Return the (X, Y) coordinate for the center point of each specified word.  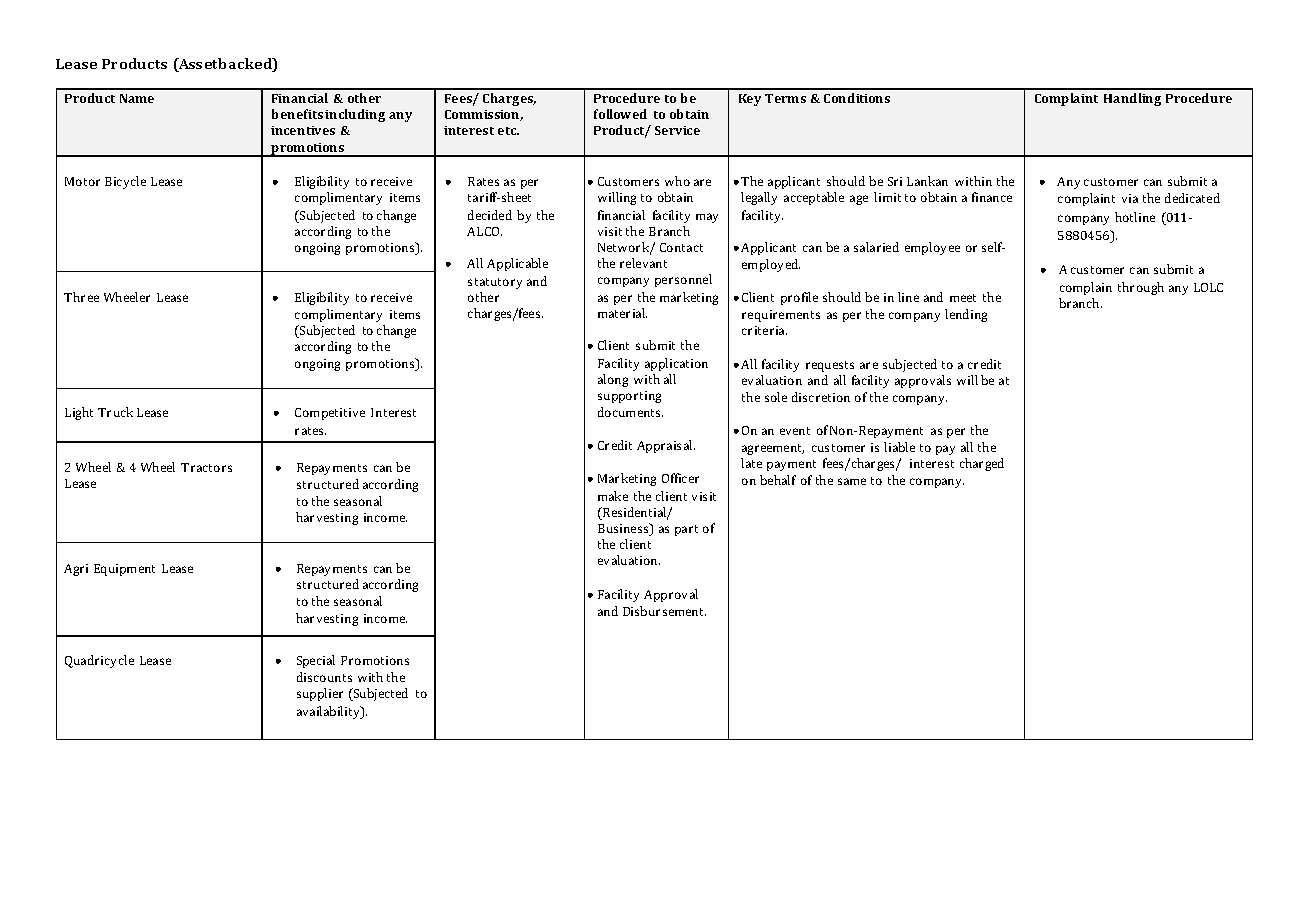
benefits (297, 114)
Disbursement (664, 611)
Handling (1132, 99)
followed (620, 114)
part (686, 530)
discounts (324, 677)
